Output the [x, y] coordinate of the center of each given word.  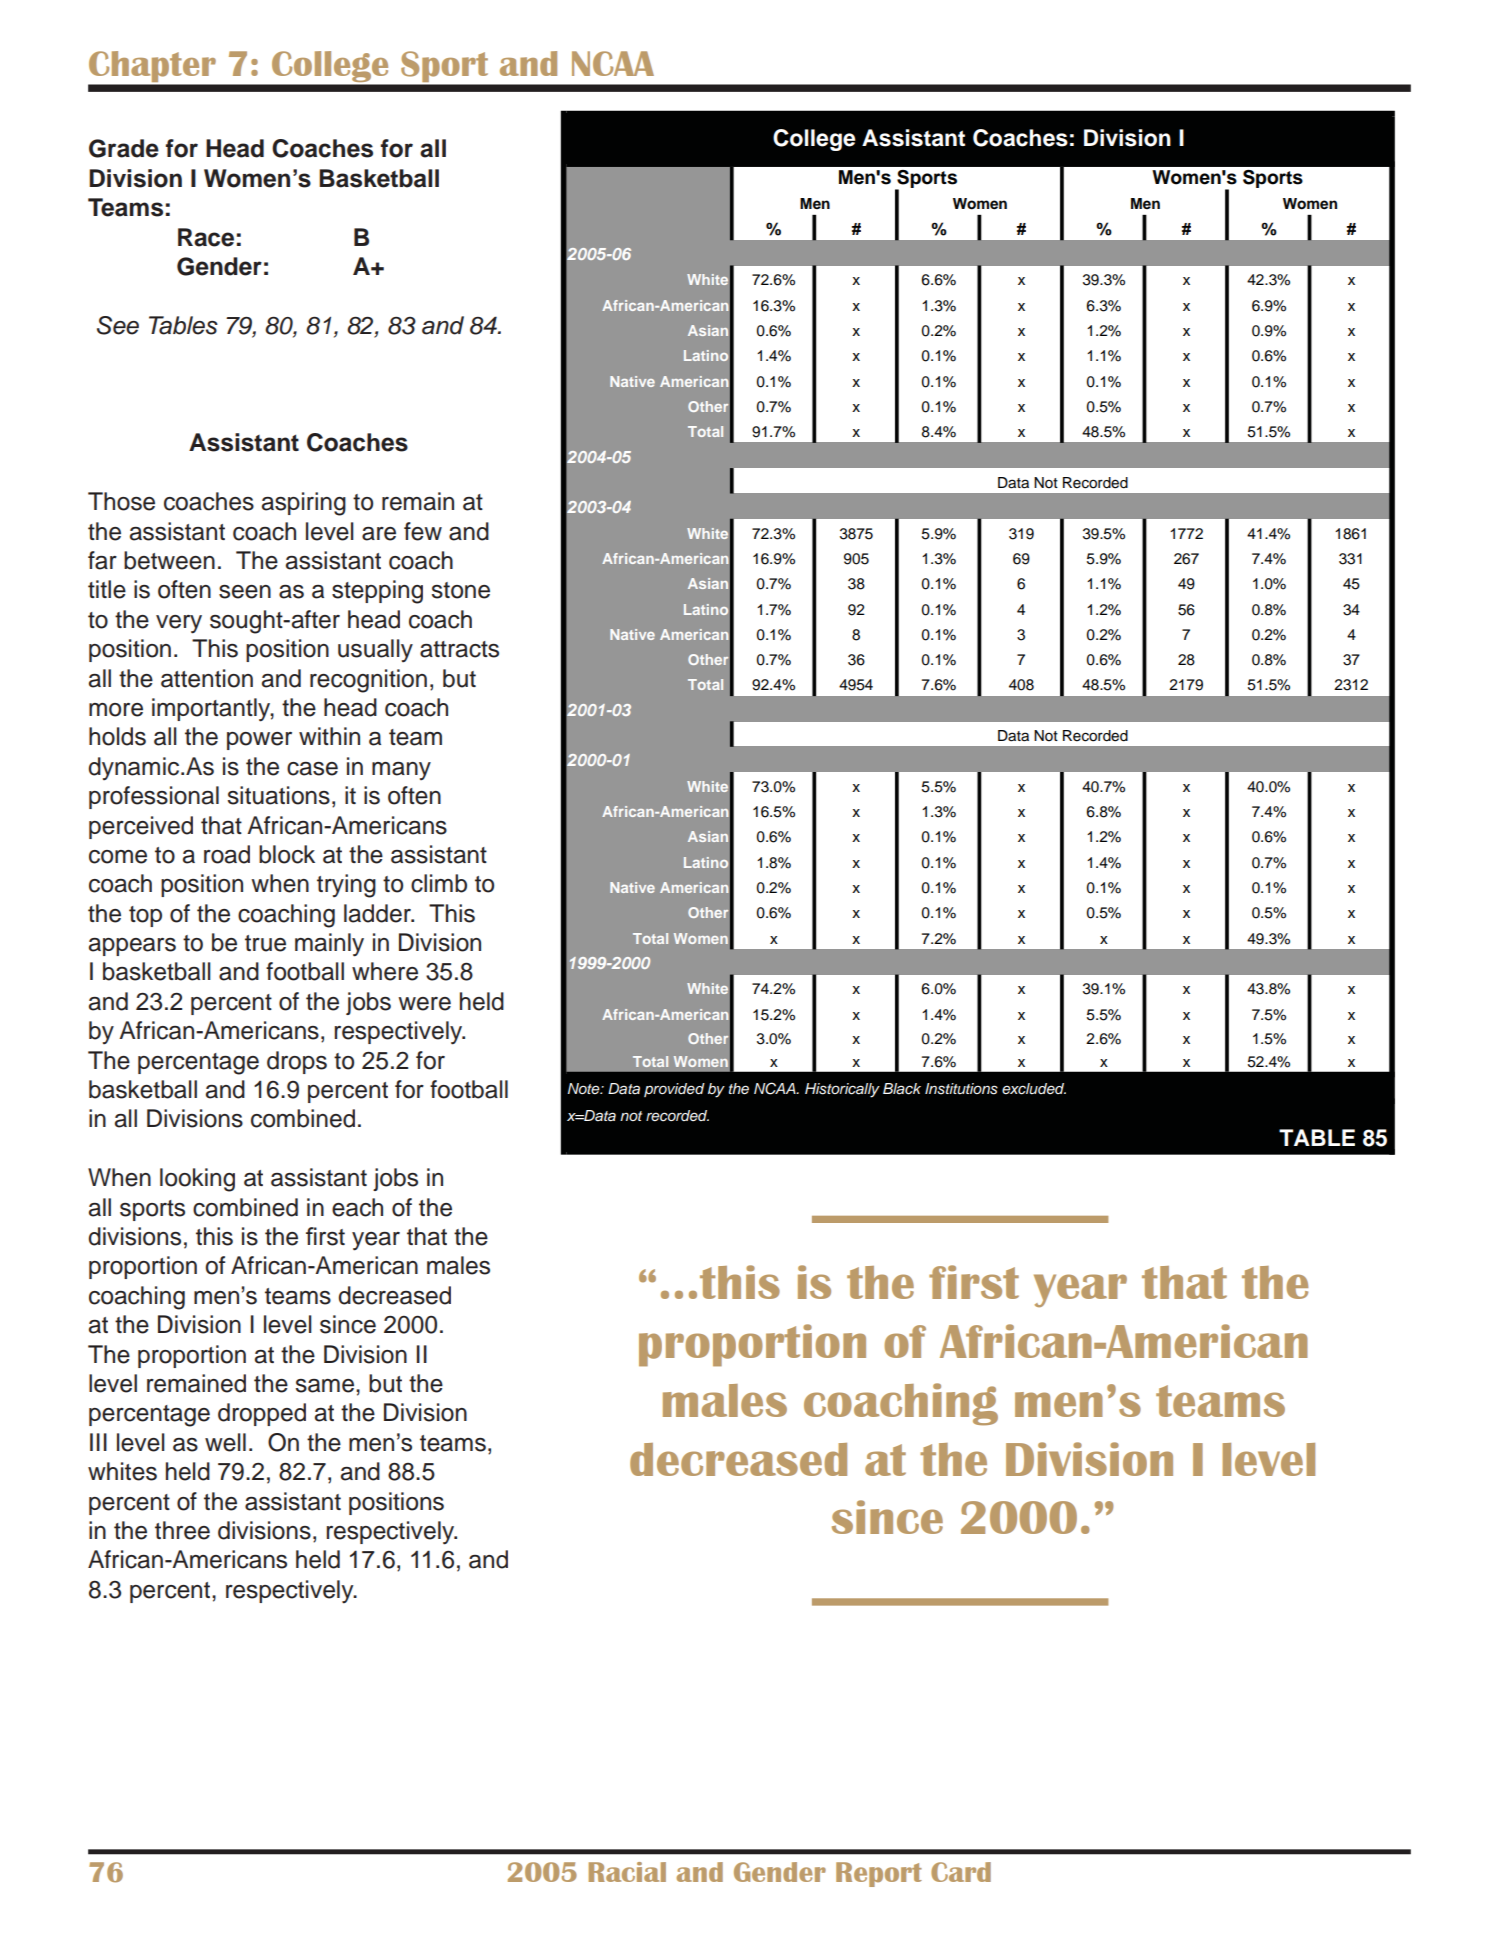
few [423, 531]
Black [902, 1089]
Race [206, 237]
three [182, 1530]
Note [585, 1088]
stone [461, 590]
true [265, 943]
